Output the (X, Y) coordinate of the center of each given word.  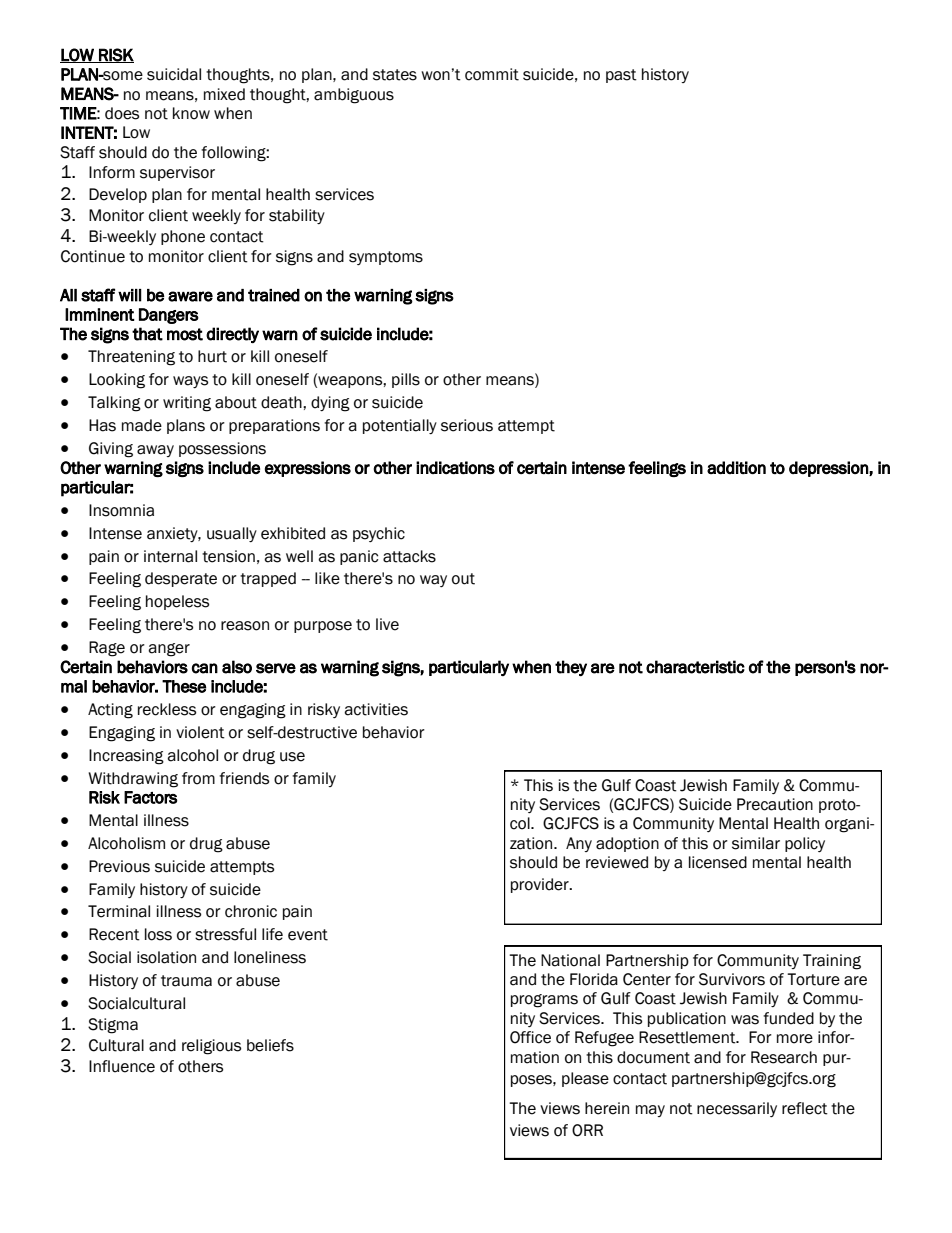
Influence (122, 1066)
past (621, 76)
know (191, 113)
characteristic (695, 667)
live (387, 624)
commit (492, 74)
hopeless (177, 602)
